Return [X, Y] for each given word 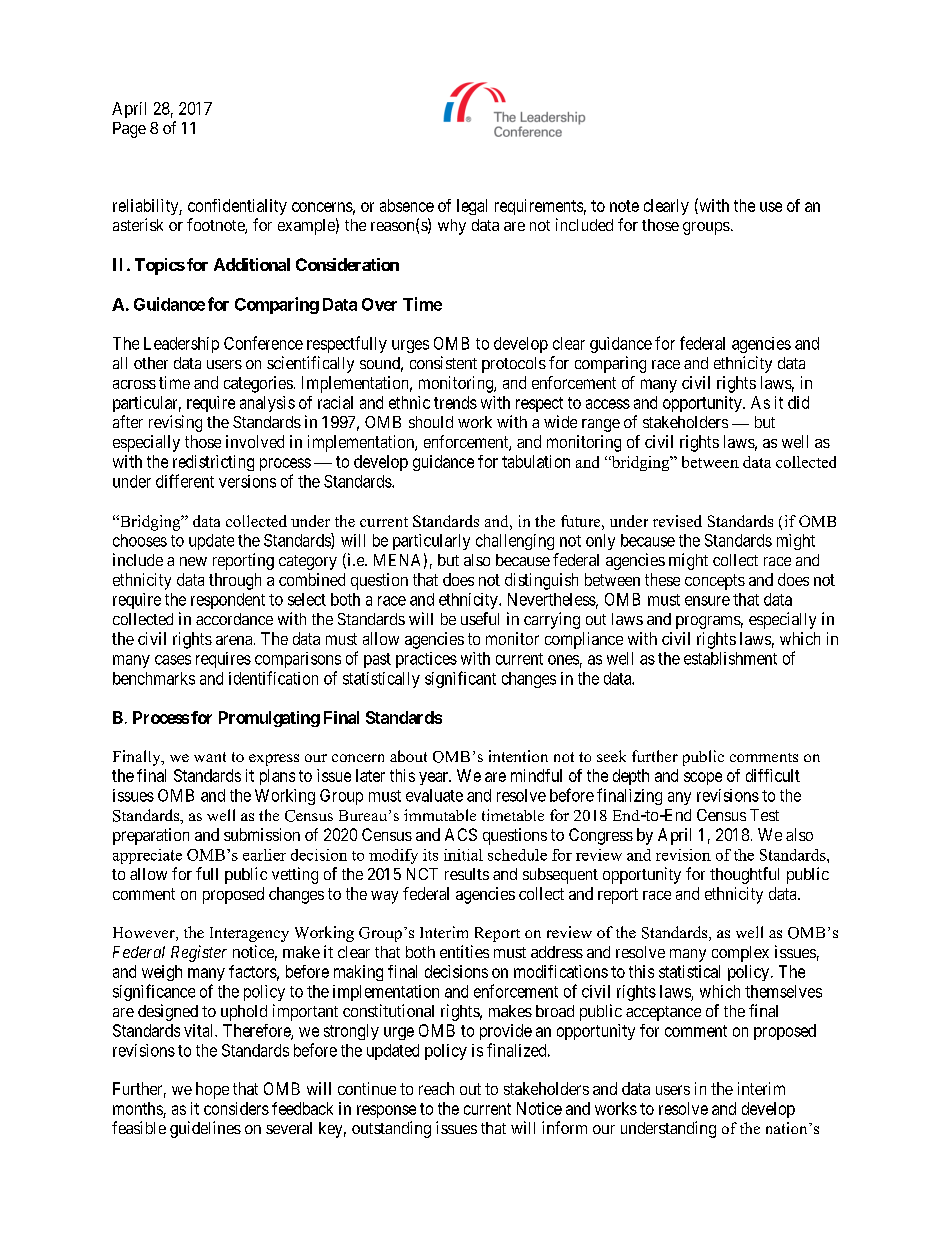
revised [677, 521]
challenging [515, 542]
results [467, 874]
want [210, 757]
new [193, 561]
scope [703, 778]
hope [212, 1090]
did [798, 402]
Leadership [181, 345]
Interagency [249, 934]
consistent [443, 362]
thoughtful [744, 875]
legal [472, 207]
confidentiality [237, 207]
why [452, 227]
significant [460, 679]
